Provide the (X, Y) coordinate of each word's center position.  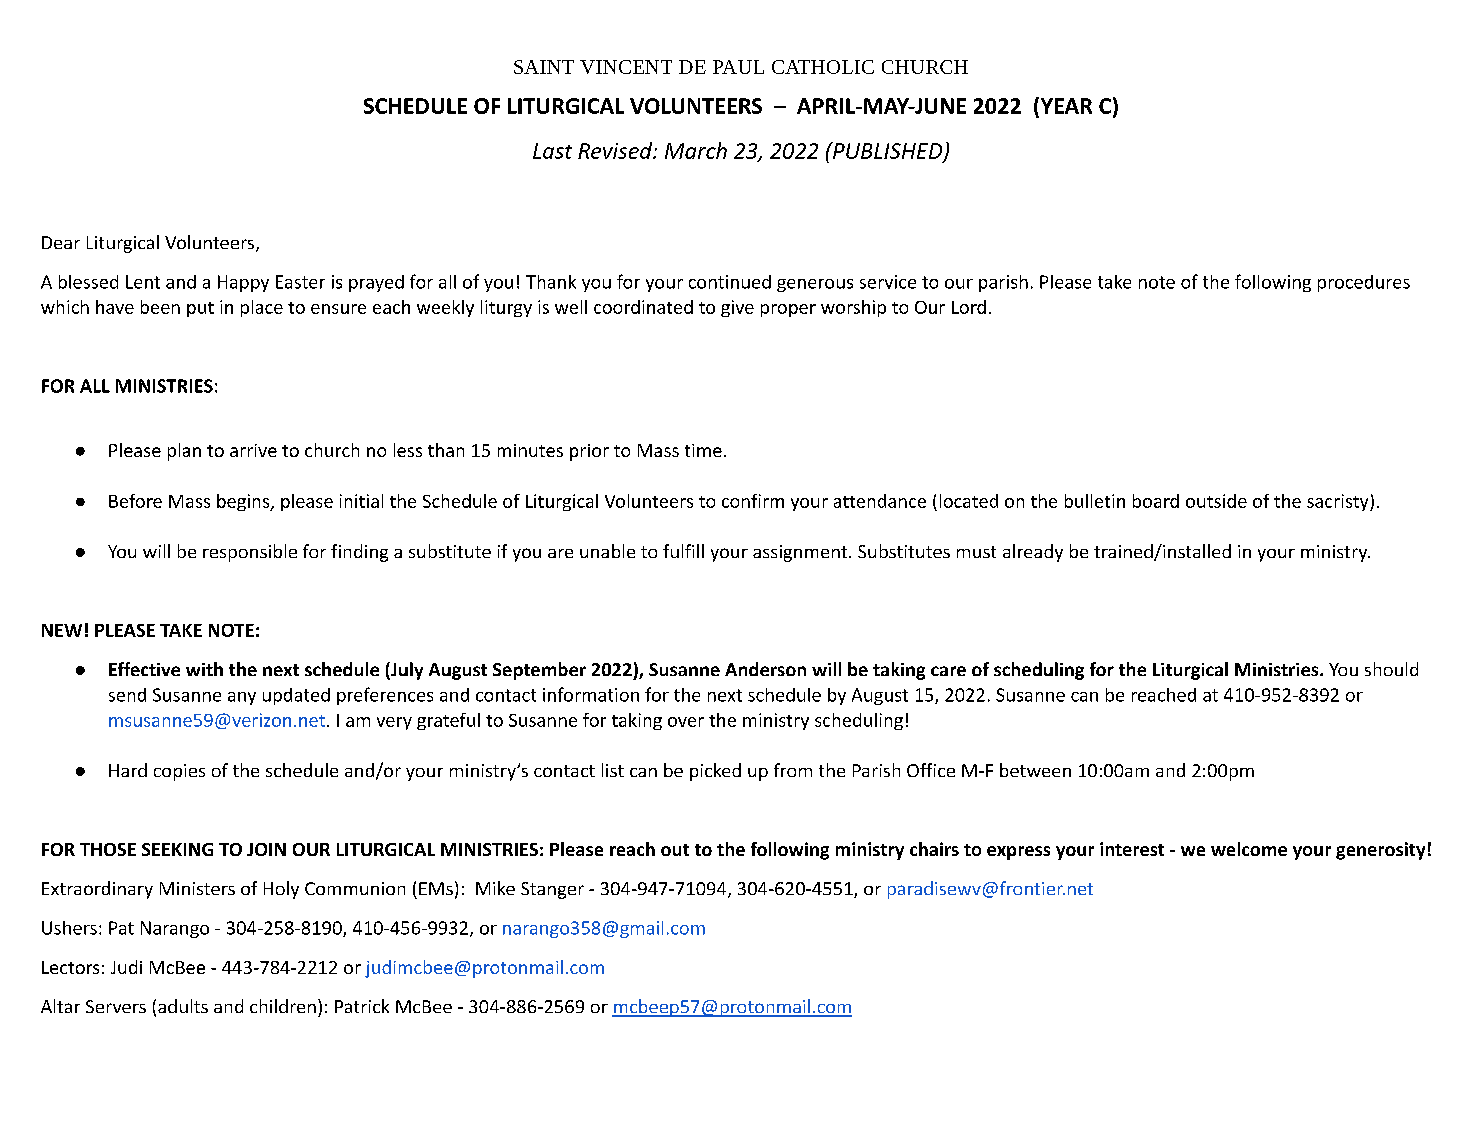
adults (183, 1006)
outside (1216, 501)
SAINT (544, 67)
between (1035, 770)
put (200, 309)
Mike (495, 888)
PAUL (738, 67)
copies (179, 772)
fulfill (683, 551)
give (737, 308)
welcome (1249, 849)
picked (715, 772)
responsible (250, 553)
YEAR (1065, 105)
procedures (1364, 283)
